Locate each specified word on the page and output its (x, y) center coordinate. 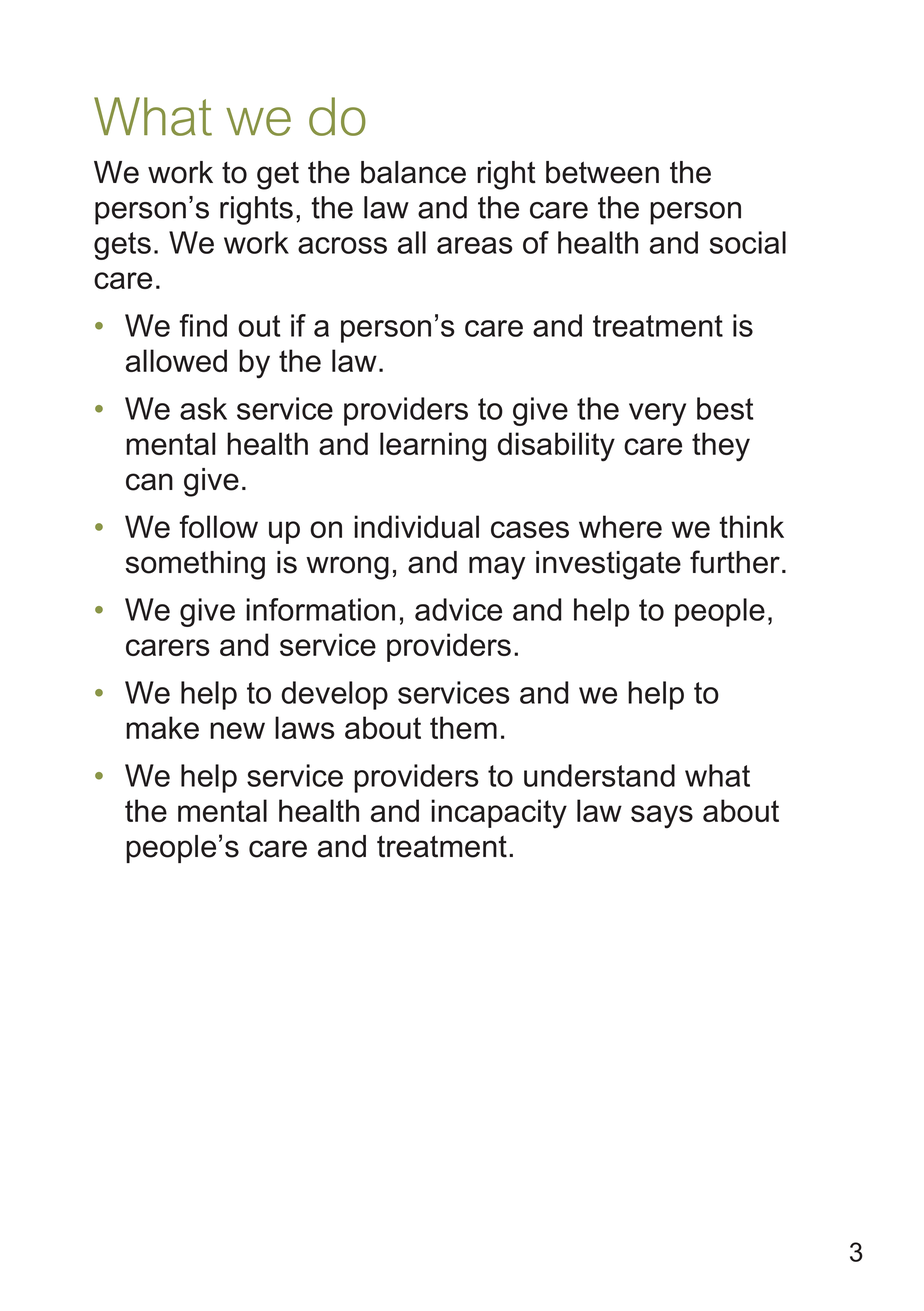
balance (413, 172)
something (195, 565)
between (602, 172)
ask (203, 408)
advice (458, 609)
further (735, 562)
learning (433, 447)
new (237, 730)
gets (122, 246)
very (657, 414)
